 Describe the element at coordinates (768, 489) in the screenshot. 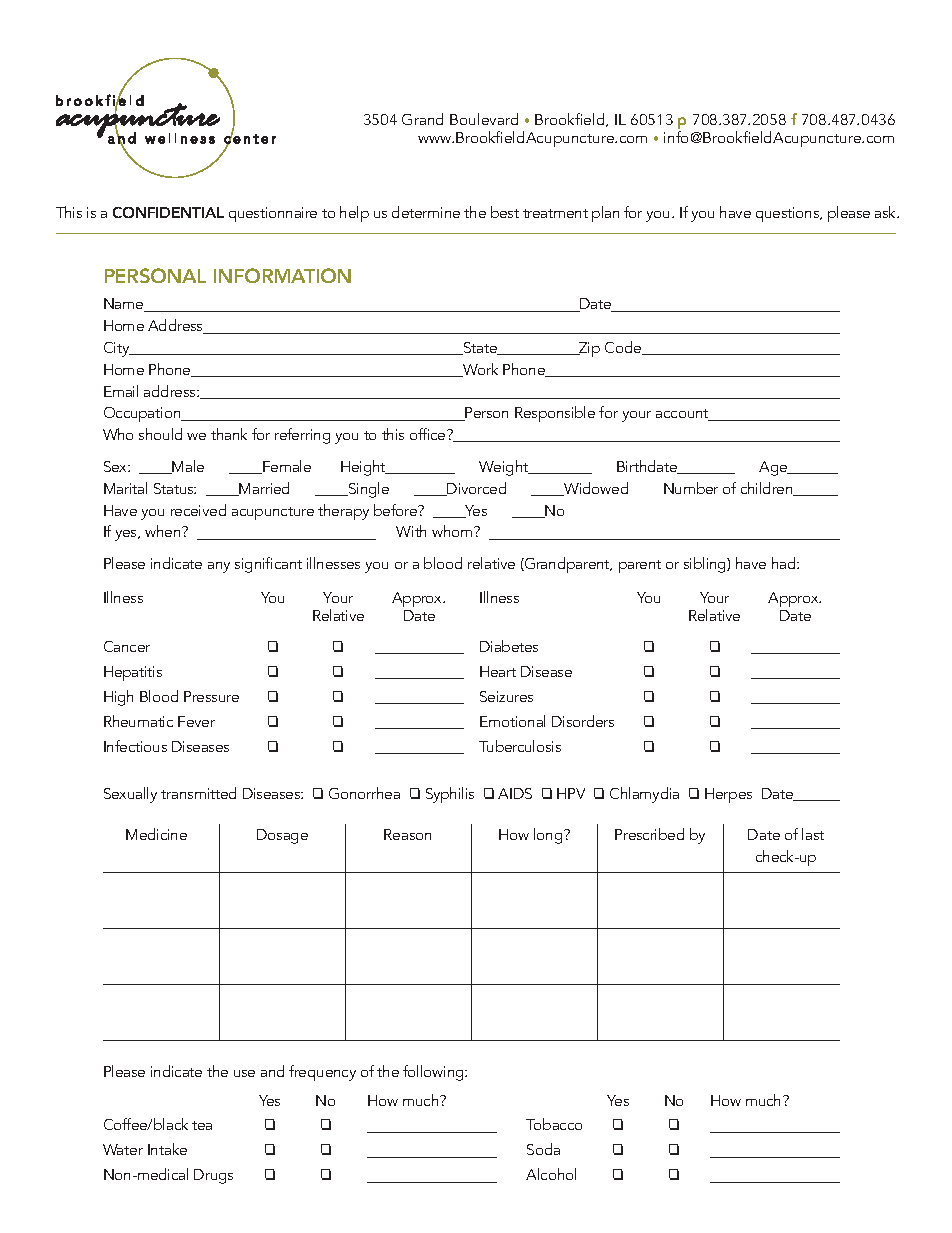

I see `children` at that location.
